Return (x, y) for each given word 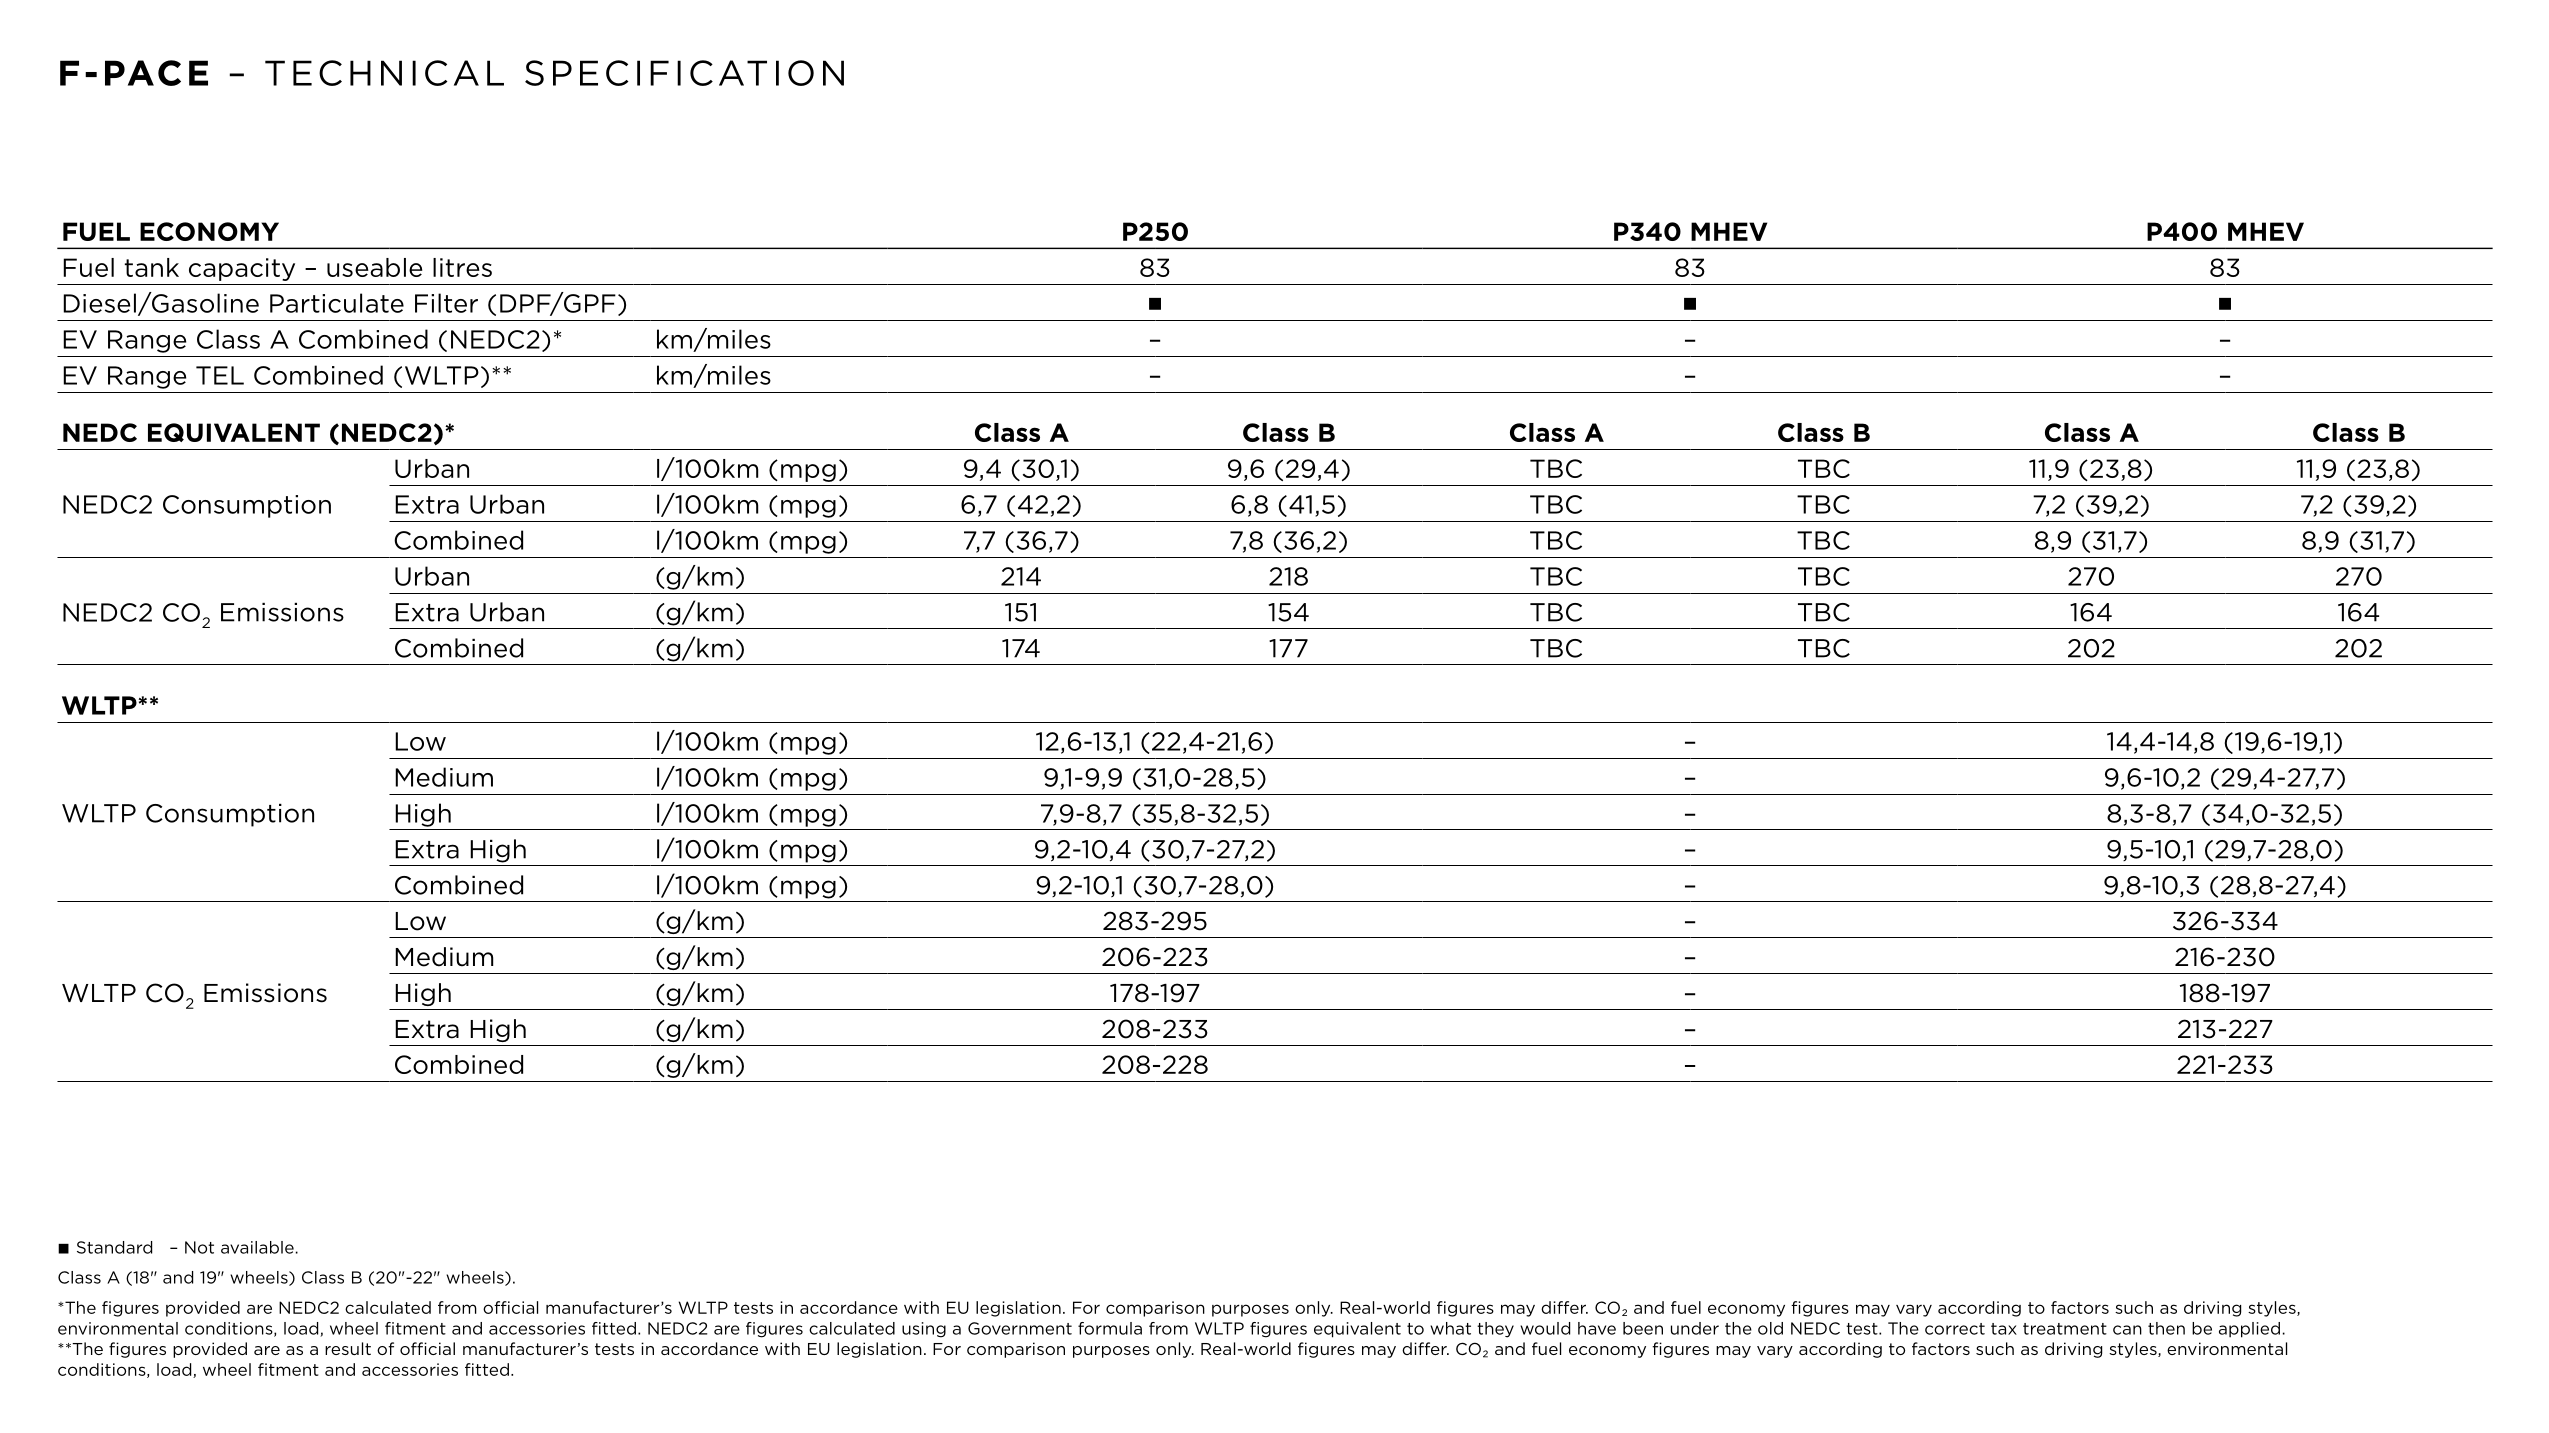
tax (2004, 1329)
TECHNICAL (384, 73)
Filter (446, 303)
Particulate (337, 303)
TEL (220, 375)
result (348, 1348)
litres (462, 267)
